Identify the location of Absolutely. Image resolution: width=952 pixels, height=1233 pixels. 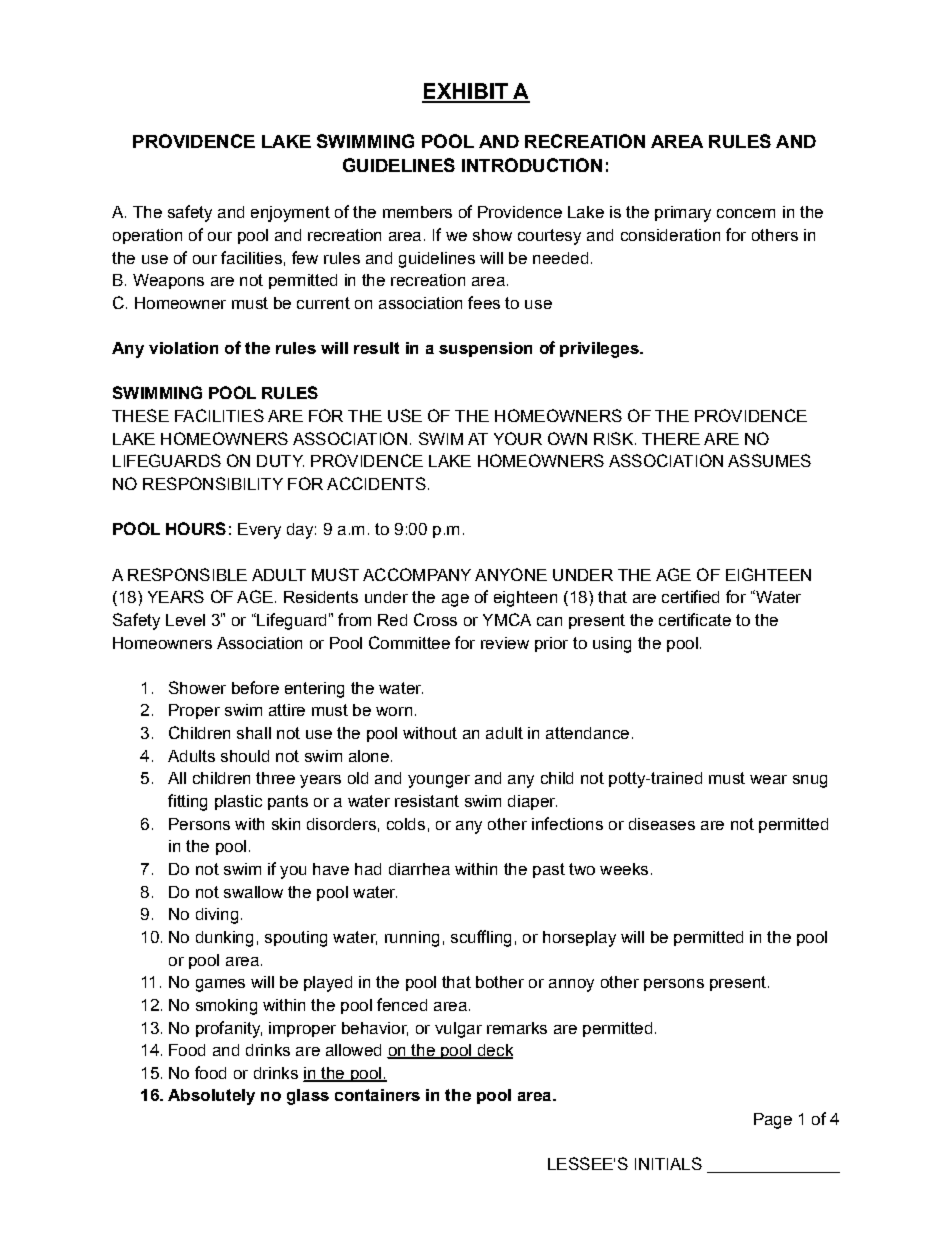
(211, 1097).
